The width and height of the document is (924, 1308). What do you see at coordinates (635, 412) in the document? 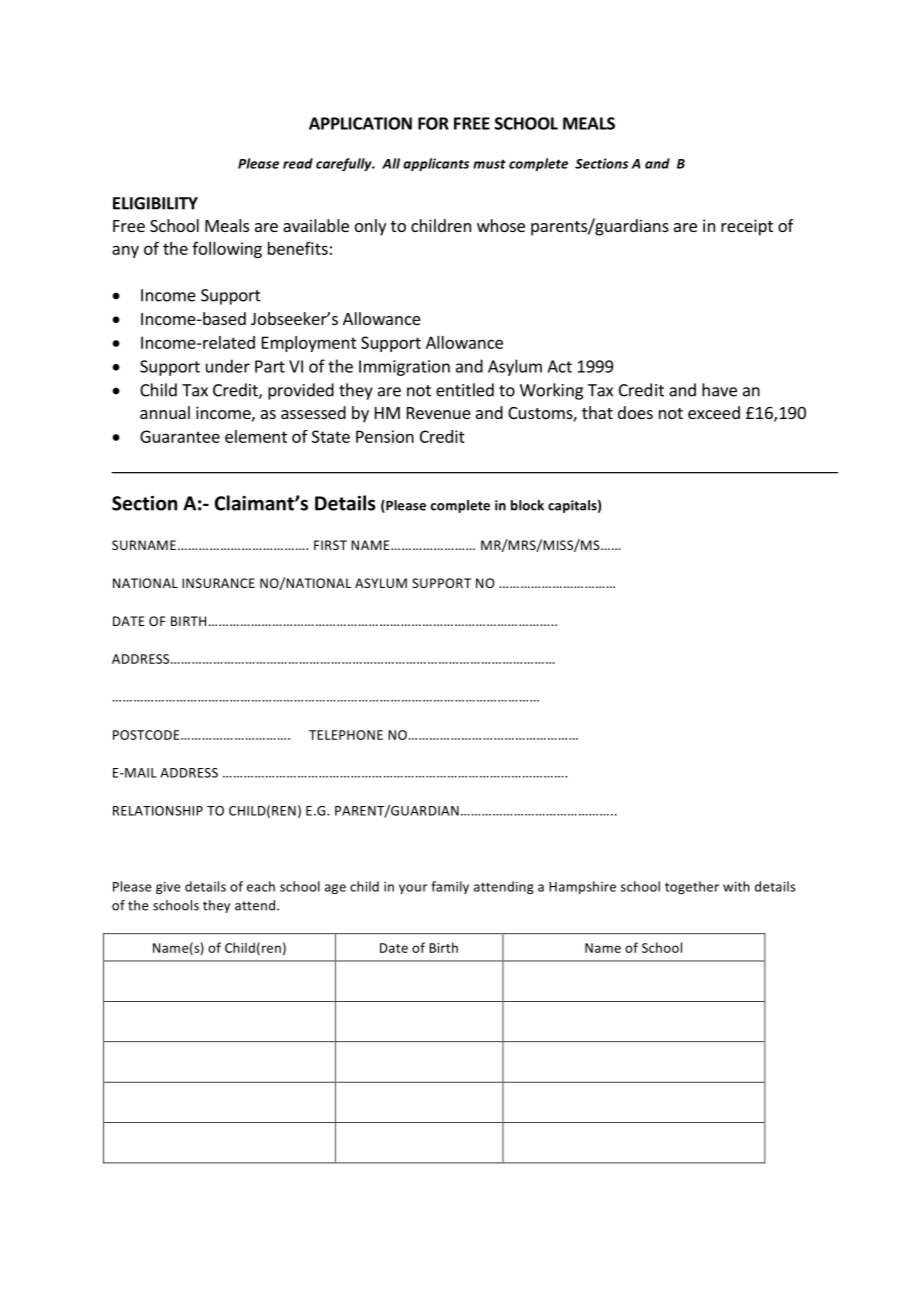
I see `does` at bounding box center [635, 412].
